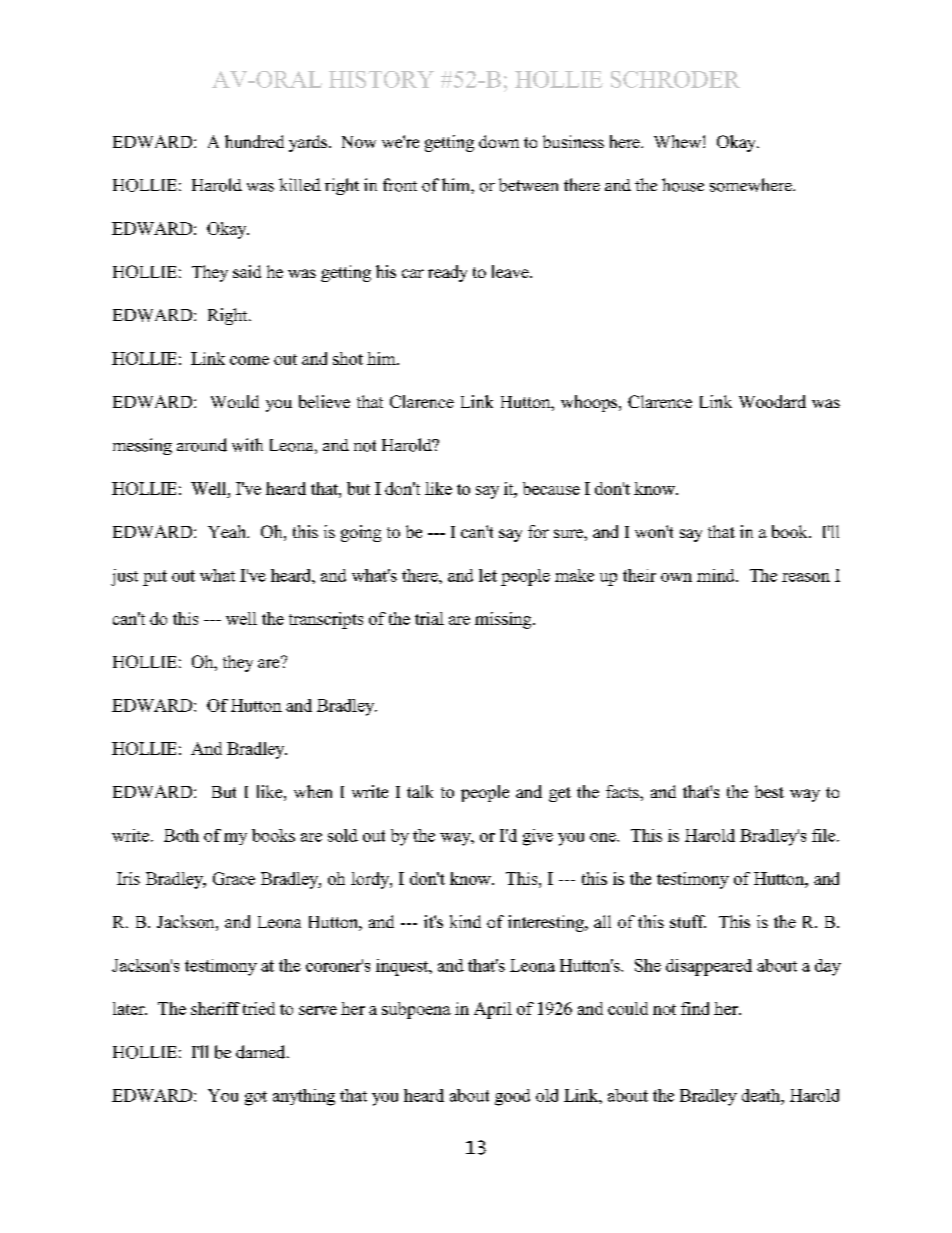 The height and width of the page is (1233, 952). Describe the element at coordinates (772, 401) in the page. I see `Woodard` at that location.
